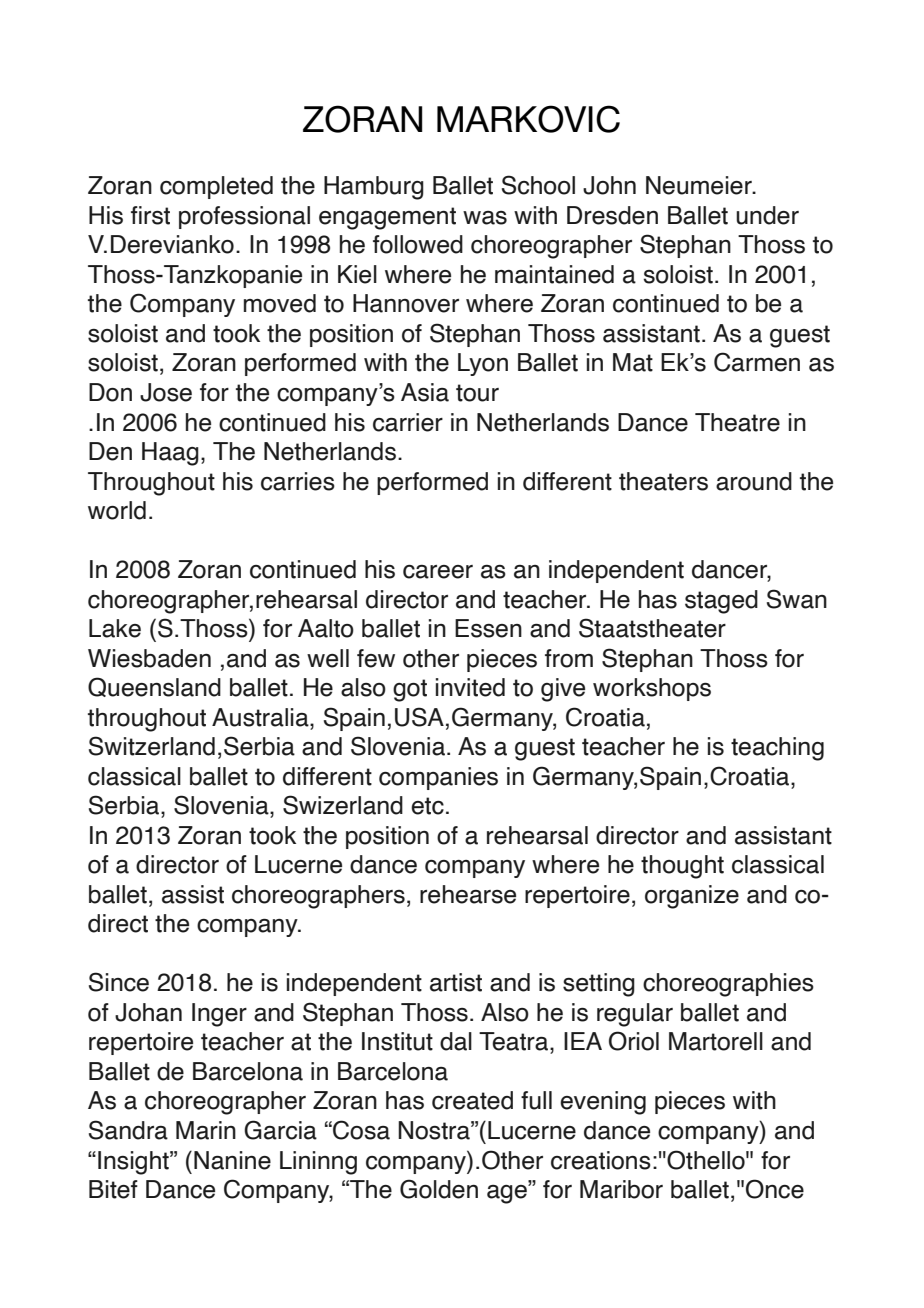  What do you see at coordinates (154, 687) in the screenshot?
I see `Queensland` at bounding box center [154, 687].
